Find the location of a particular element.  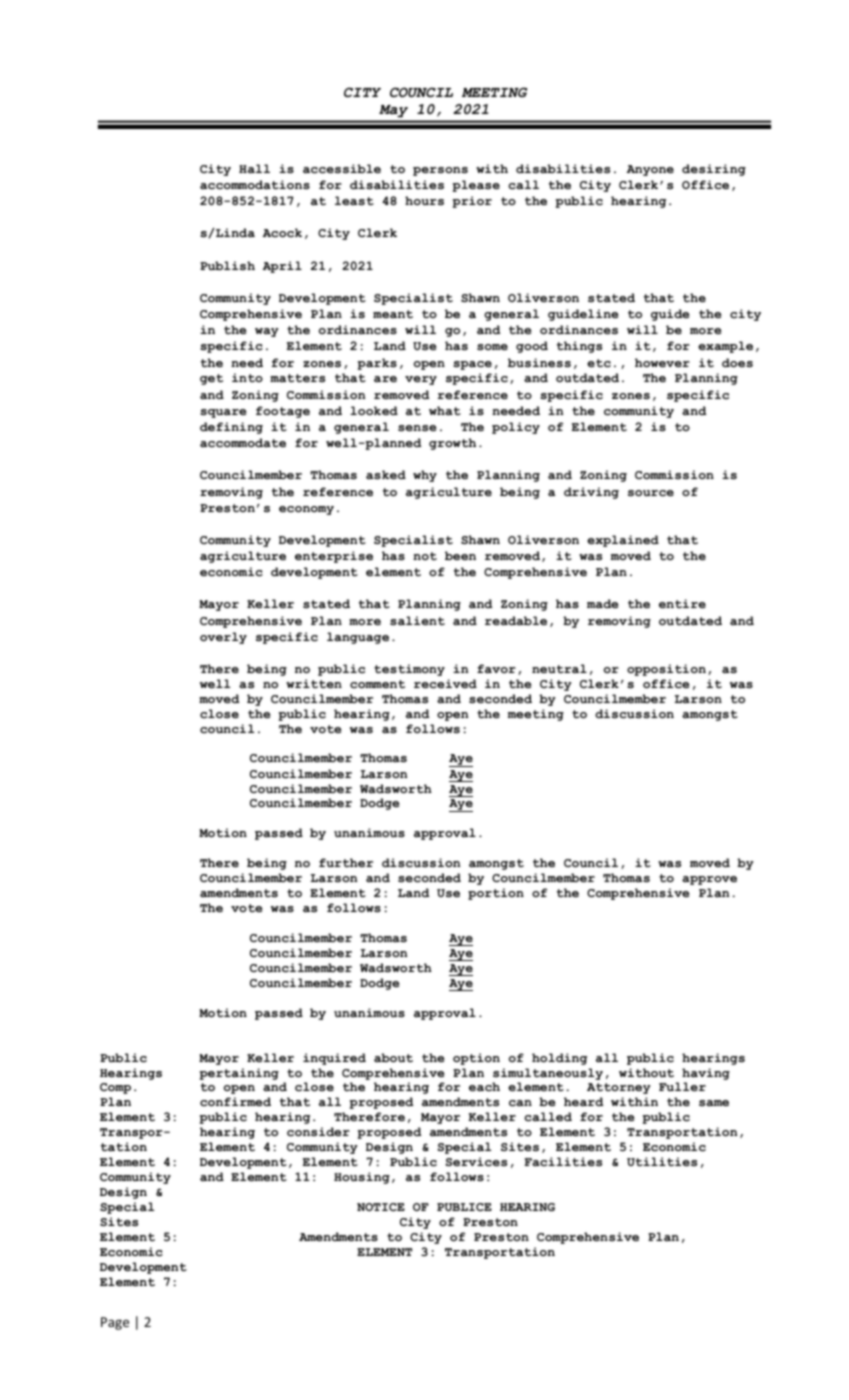

Anyone is located at coordinates (650, 170).
